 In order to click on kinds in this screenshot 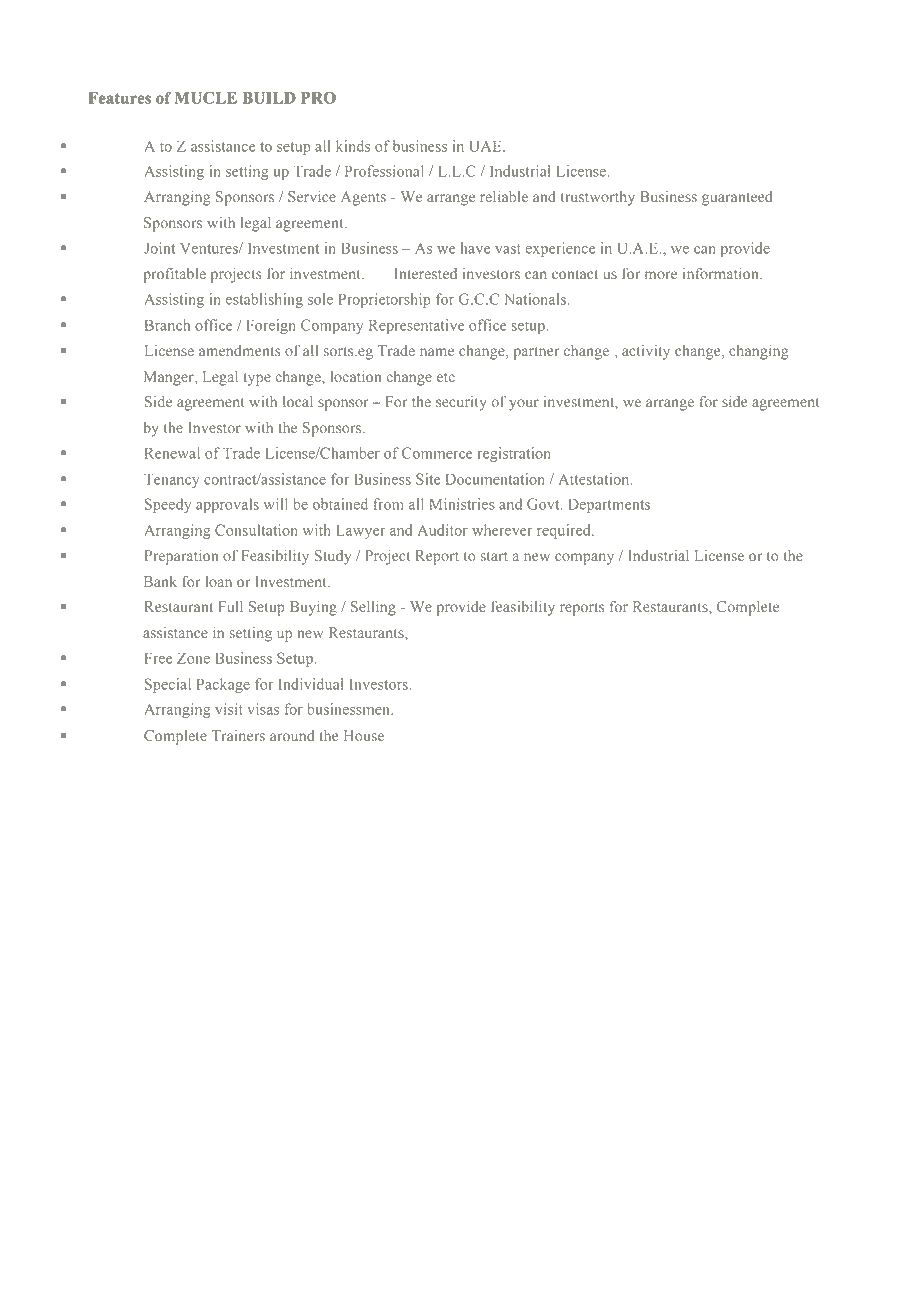, I will do `click(353, 146)`.
